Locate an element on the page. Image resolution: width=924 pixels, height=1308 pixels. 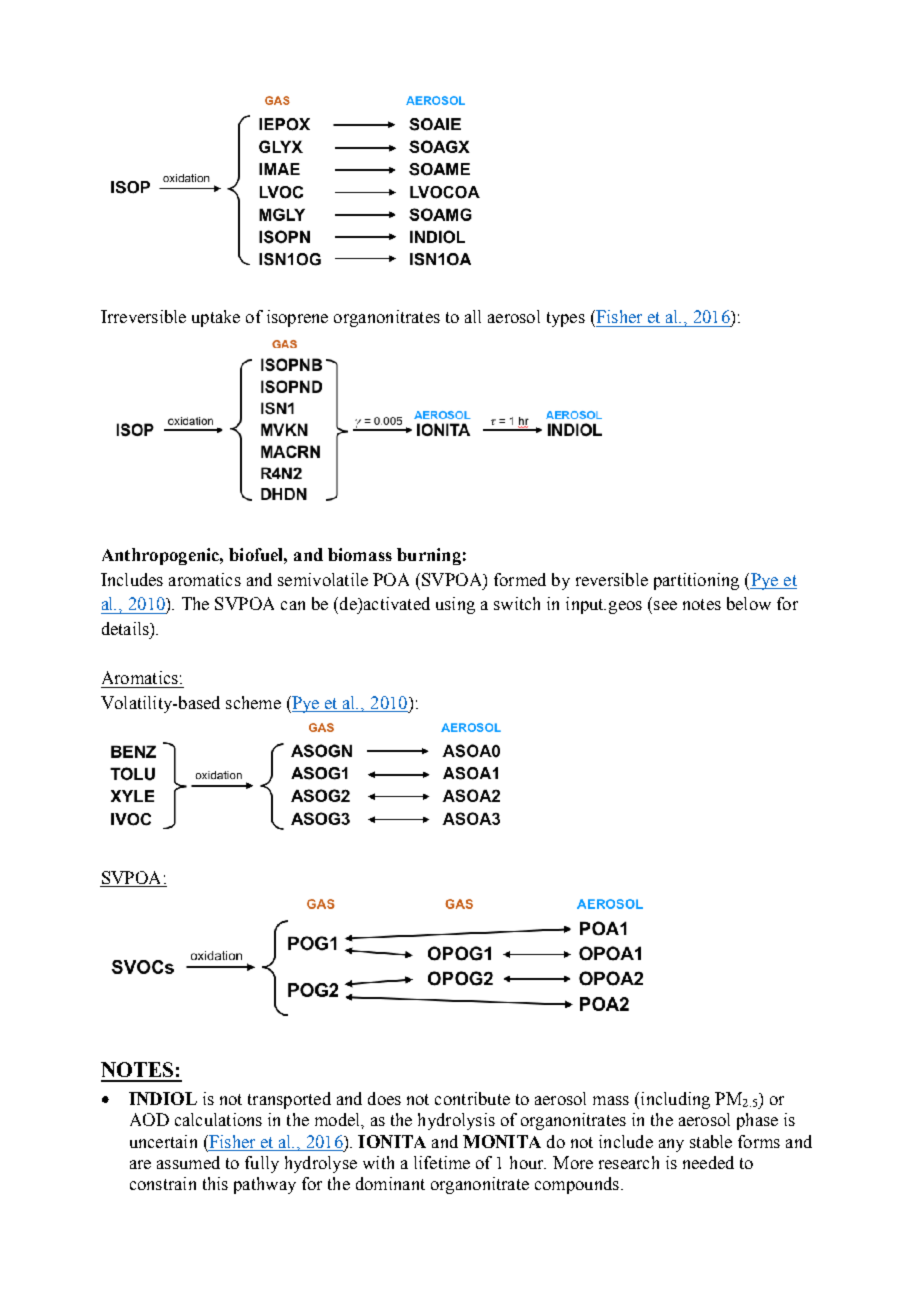
using is located at coordinates (455, 605).
